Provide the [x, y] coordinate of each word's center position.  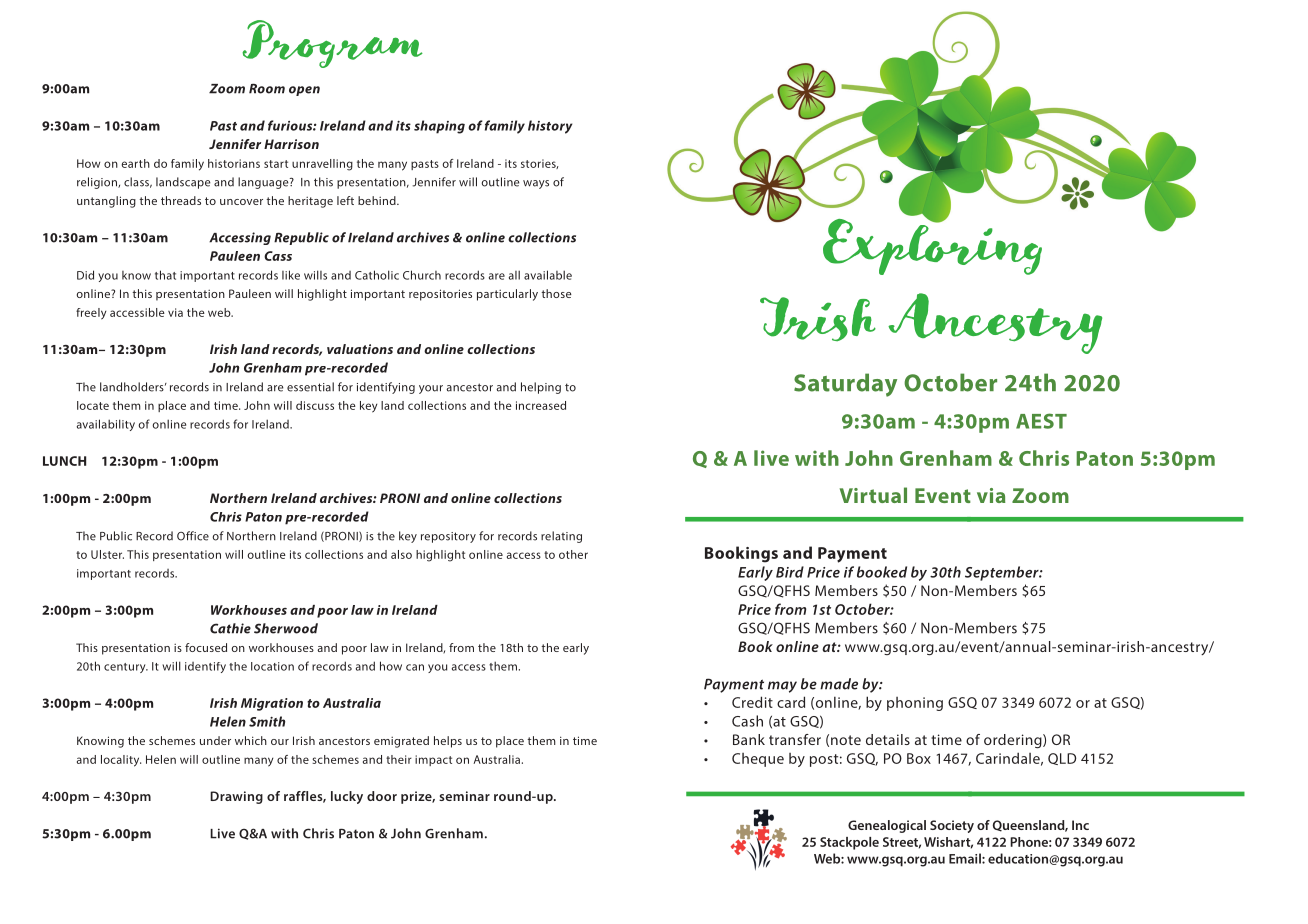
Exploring [932, 245]
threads [181, 200]
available [548, 275]
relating [561, 537]
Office [193, 536]
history [550, 127]
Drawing [236, 797]
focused [206, 647]
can [415, 667]
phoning [915, 704]
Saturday [845, 385]
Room [267, 89]
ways [536, 184]
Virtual [873, 495]
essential [310, 387]
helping [541, 388]
